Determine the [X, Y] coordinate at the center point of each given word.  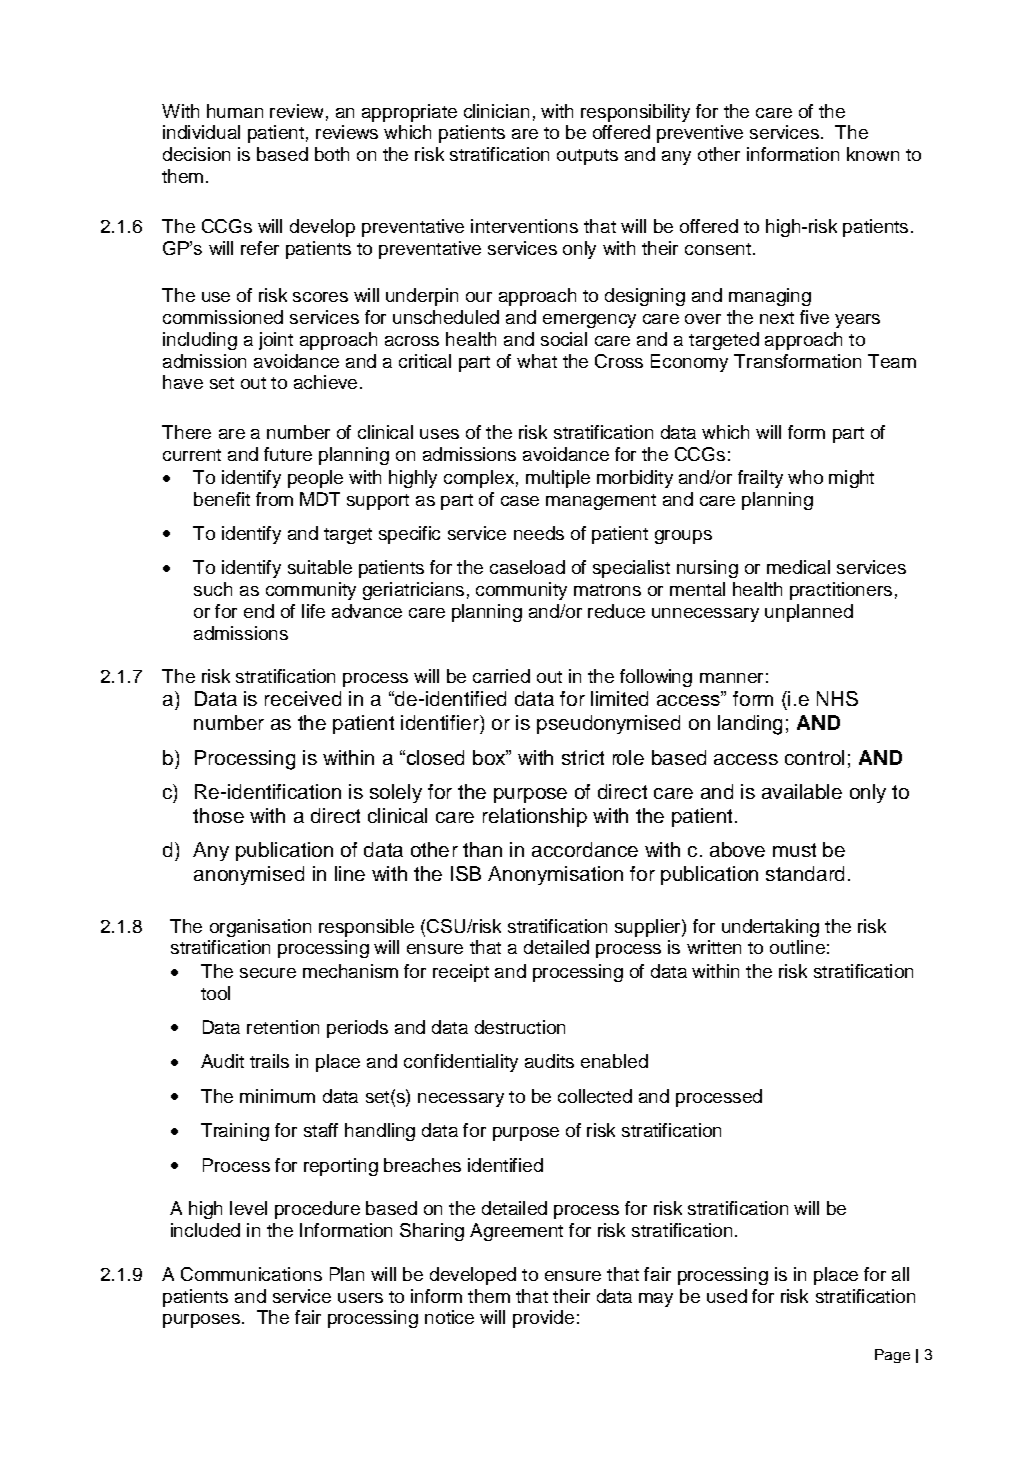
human [235, 111]
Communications [251, 1274]
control [814, 757]
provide [543, 1319]
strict [583, 757]
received [303, 698]
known [873, 154]
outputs [587, 157]
